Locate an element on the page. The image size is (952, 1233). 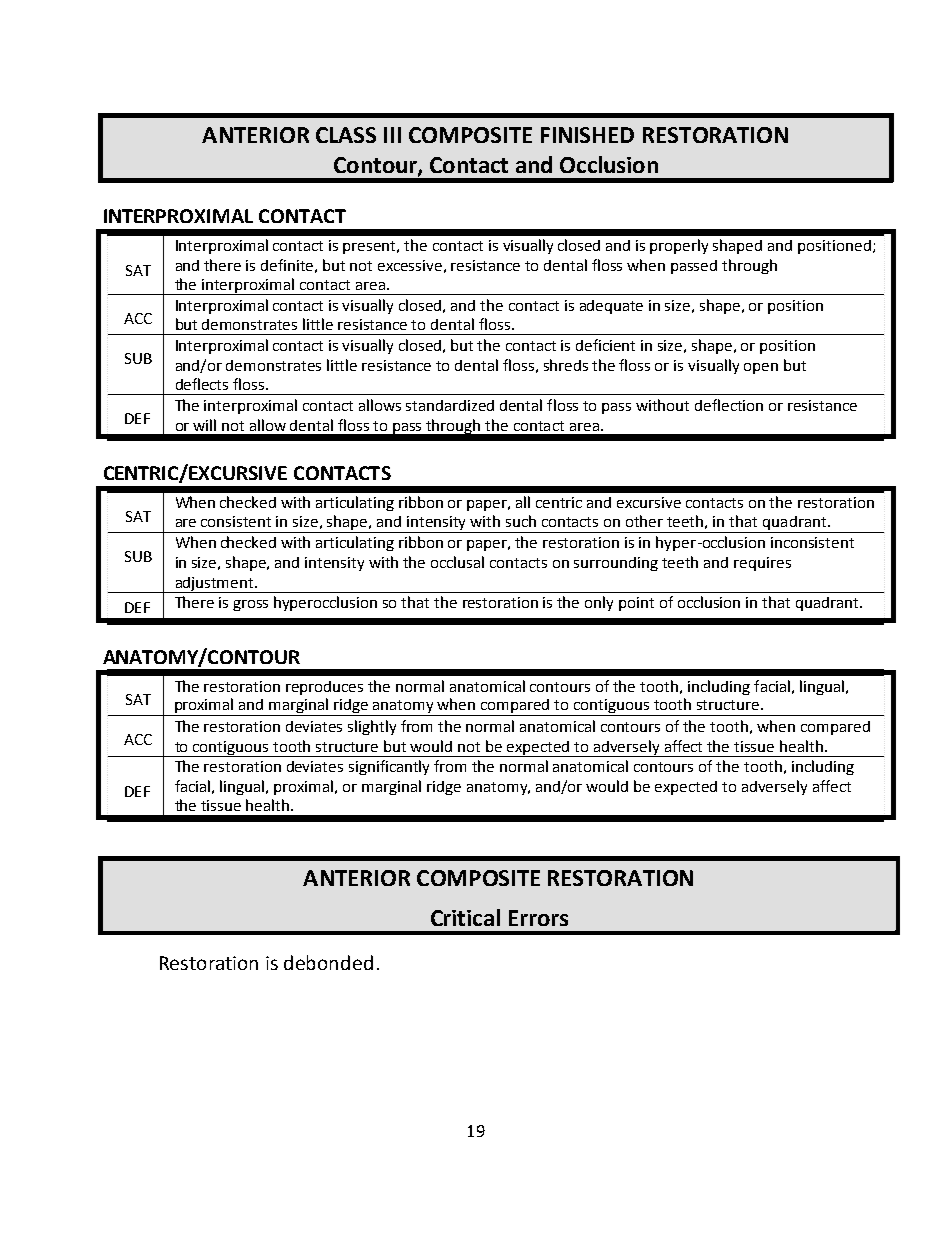
FINISHED is located at coordinates (587, 135).
